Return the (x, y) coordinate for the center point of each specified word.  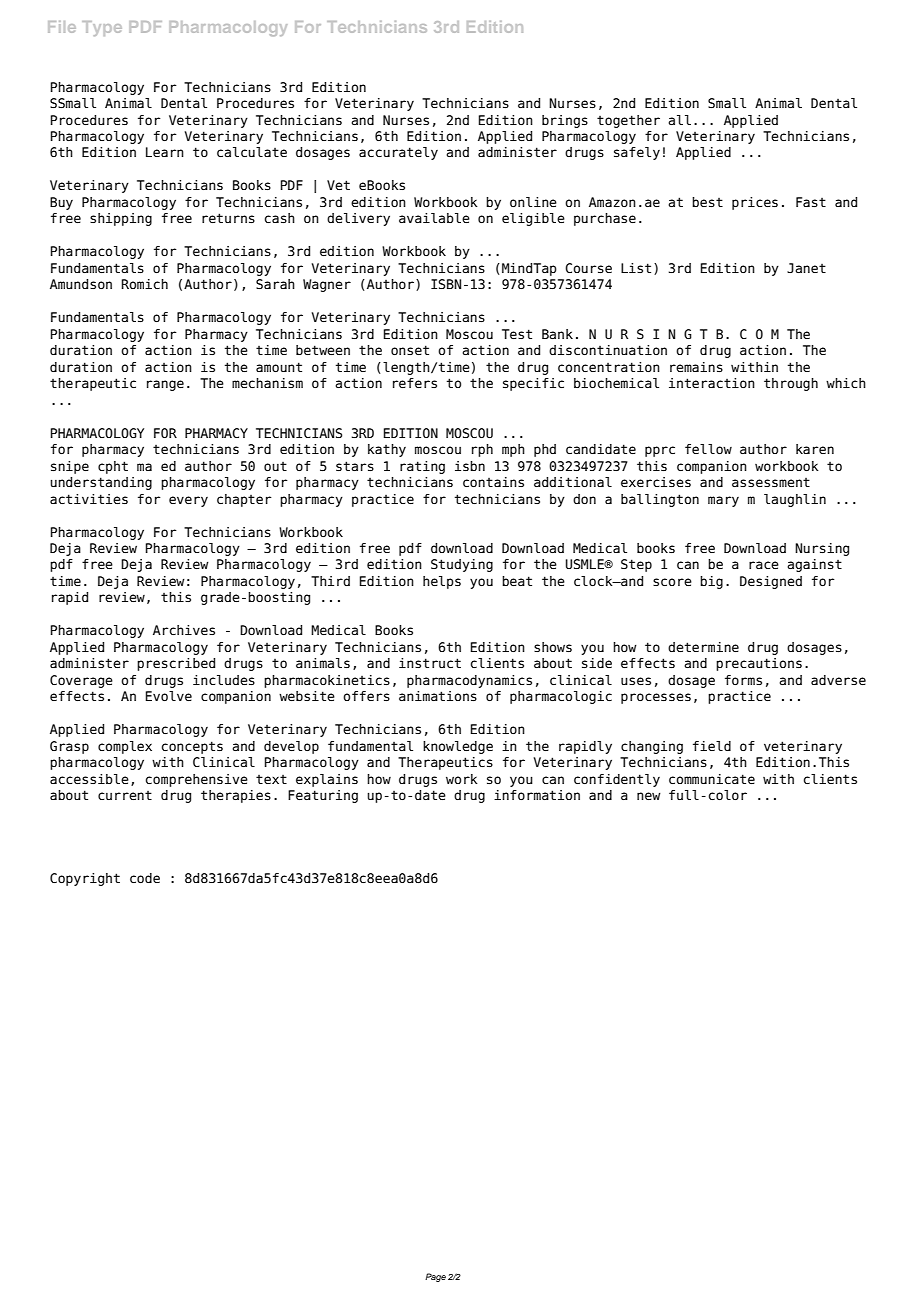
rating (422, 467)
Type (102, 28)
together (628, 121)
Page (435, 1277)
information (537, 795)
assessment (771, 482)
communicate (712, 779)
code (145, 878)
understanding (101, 483)
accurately (398, 153)
